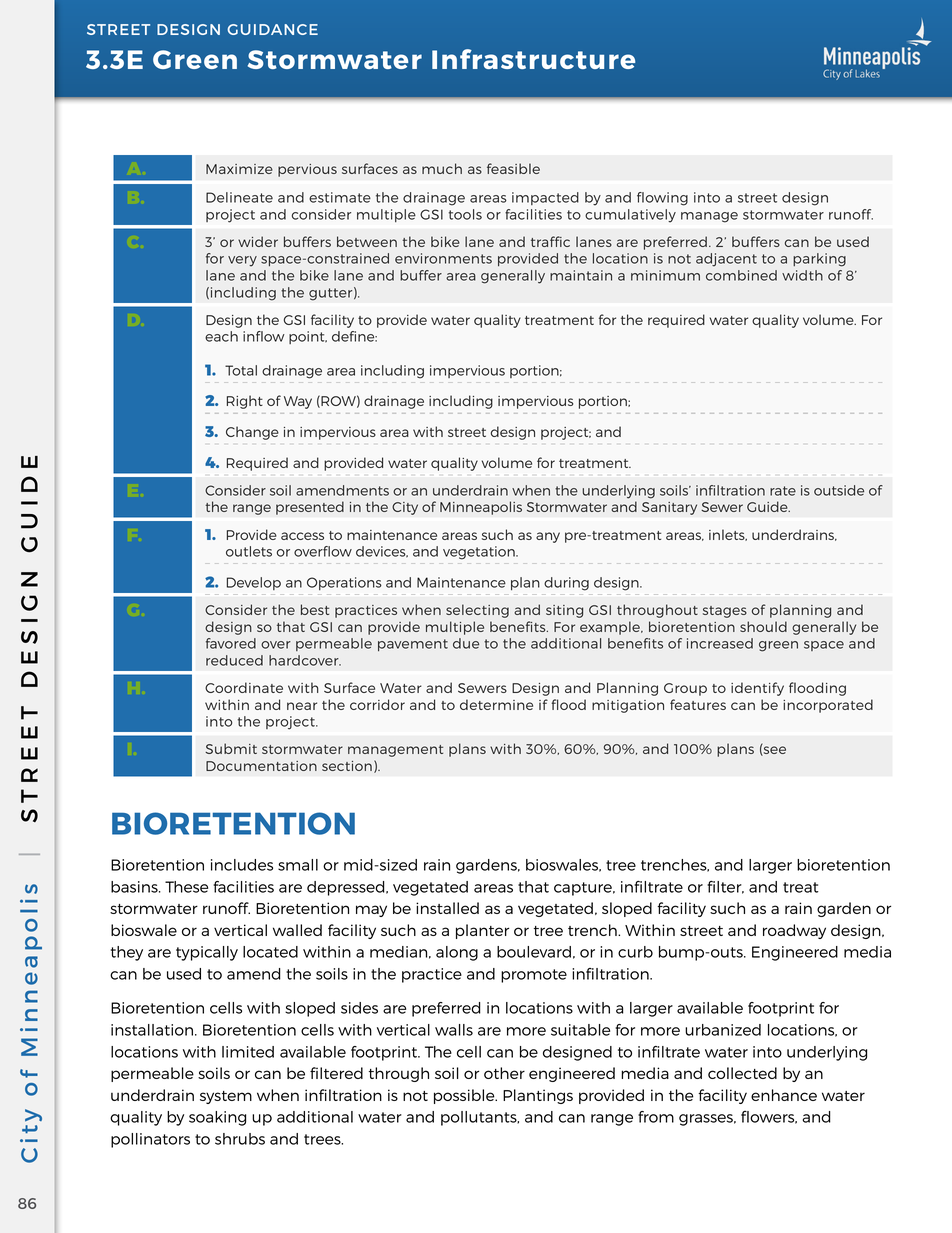 This screenshot has height=1233, width=952. Describe the element at coordinates (662, 199) in the screenshot. I see `flowing` at that location.
